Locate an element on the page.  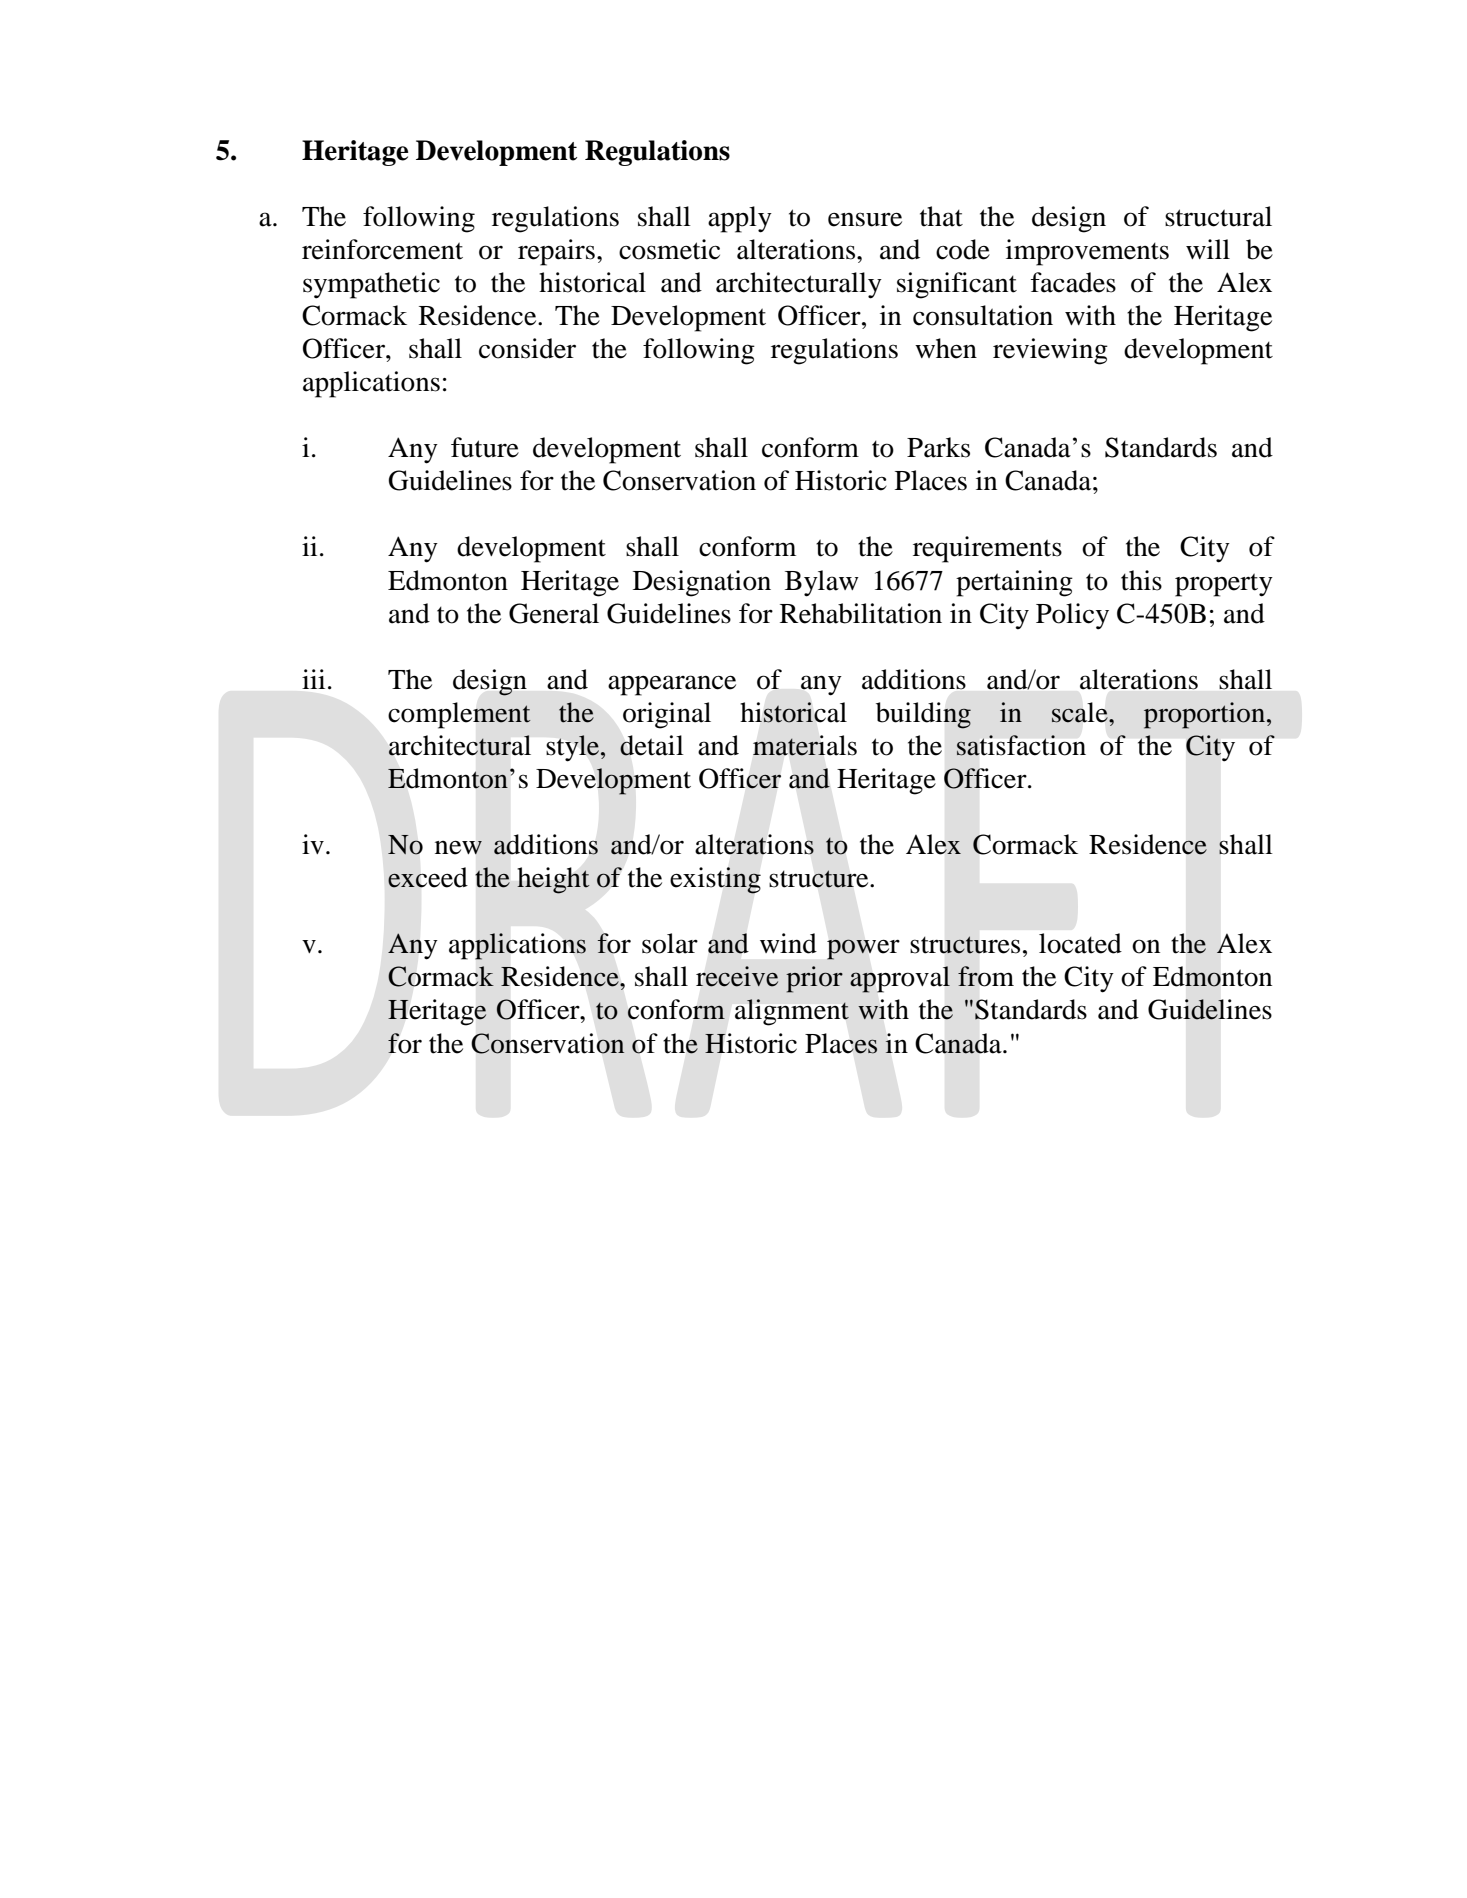
General is located at coordinates (554, 613).
